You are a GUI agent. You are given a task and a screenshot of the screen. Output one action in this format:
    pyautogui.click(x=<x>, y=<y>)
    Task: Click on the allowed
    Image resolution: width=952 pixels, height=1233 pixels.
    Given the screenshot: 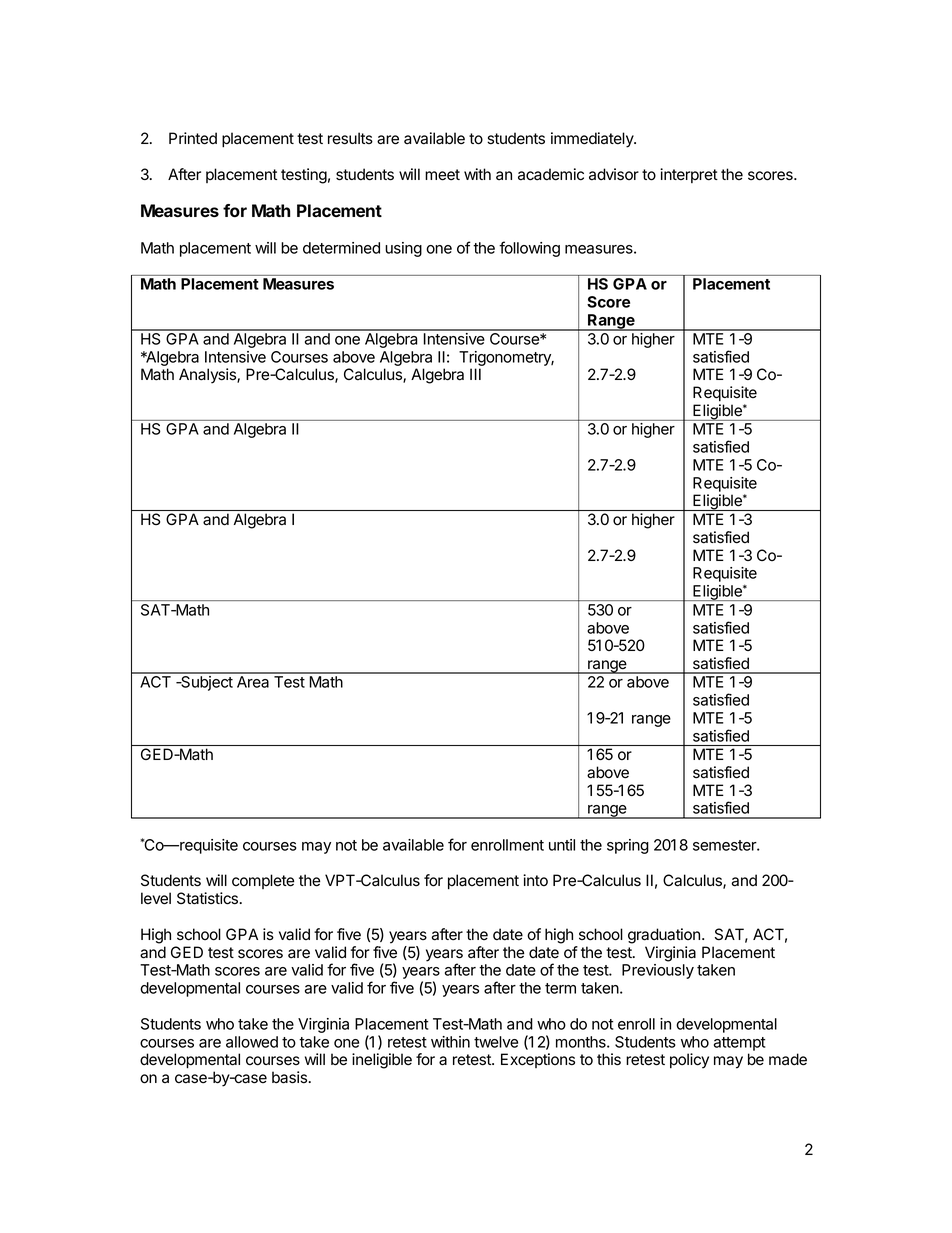 What is the action you would take?
    pyautogui.click(x=252, y=1042)
